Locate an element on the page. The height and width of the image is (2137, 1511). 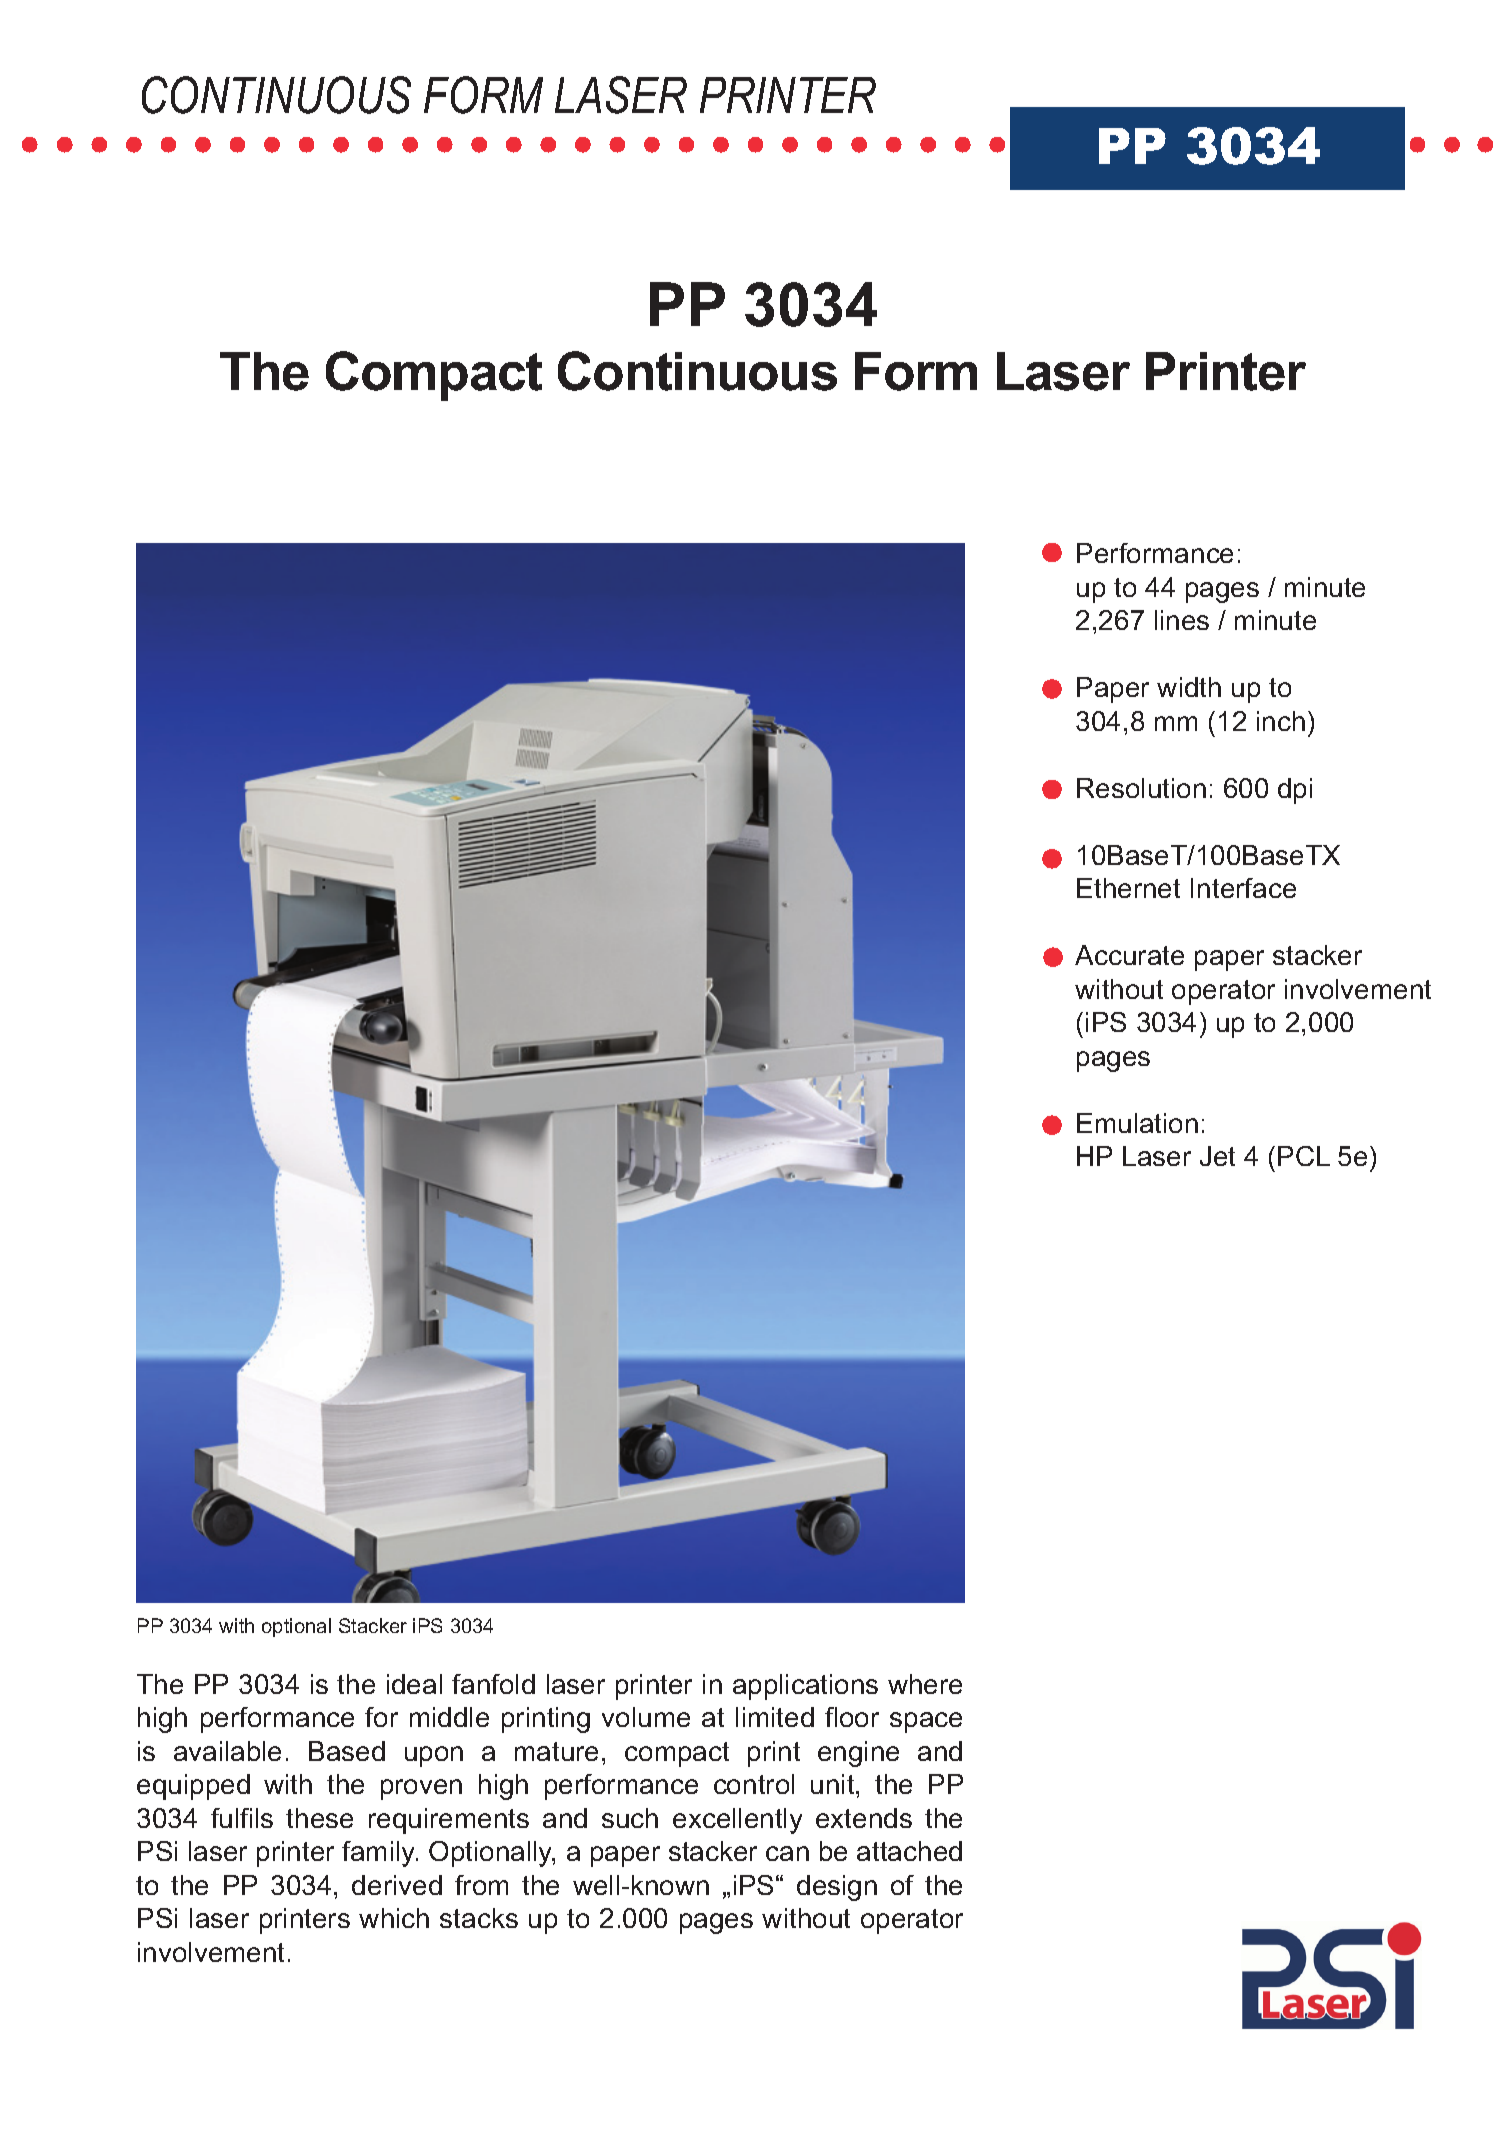
width is located at coordinates (1189, 687).
